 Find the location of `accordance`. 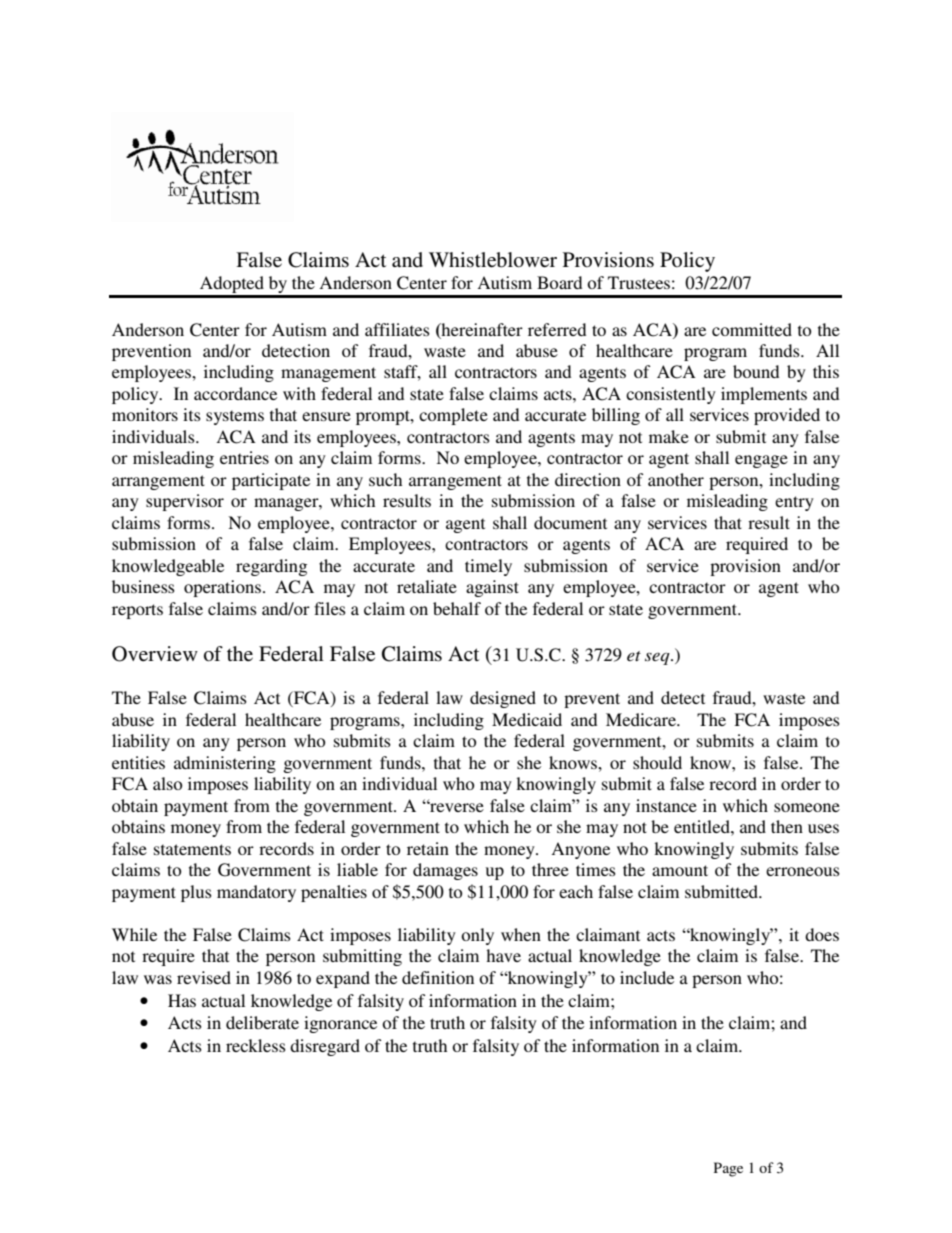

accordance is located at coordinates (235, 393).
